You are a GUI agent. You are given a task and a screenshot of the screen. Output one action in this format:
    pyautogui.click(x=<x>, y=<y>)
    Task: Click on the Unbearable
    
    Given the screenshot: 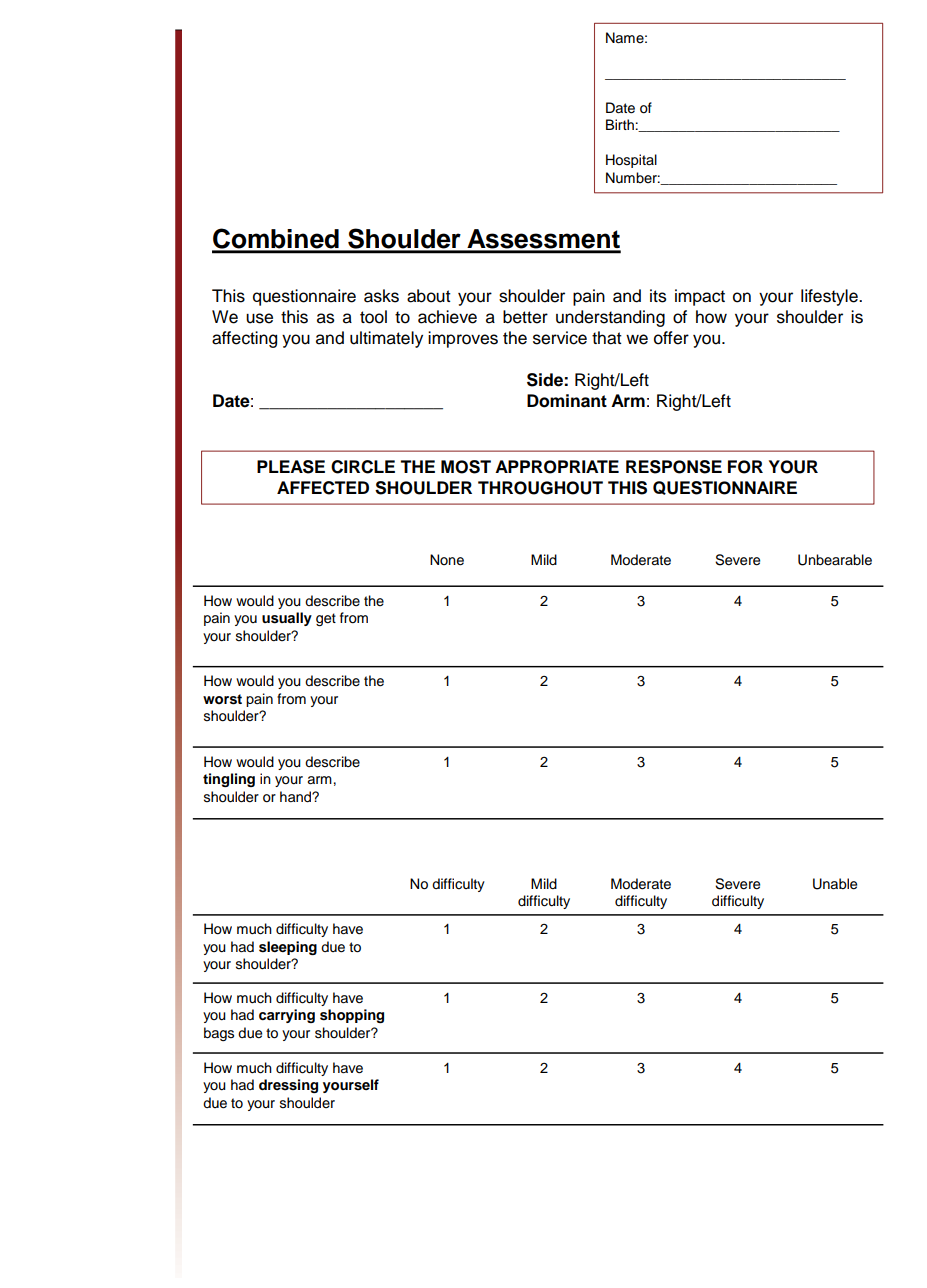 What is the action you would take?
    pyautogui.click(x=835, y=560)
